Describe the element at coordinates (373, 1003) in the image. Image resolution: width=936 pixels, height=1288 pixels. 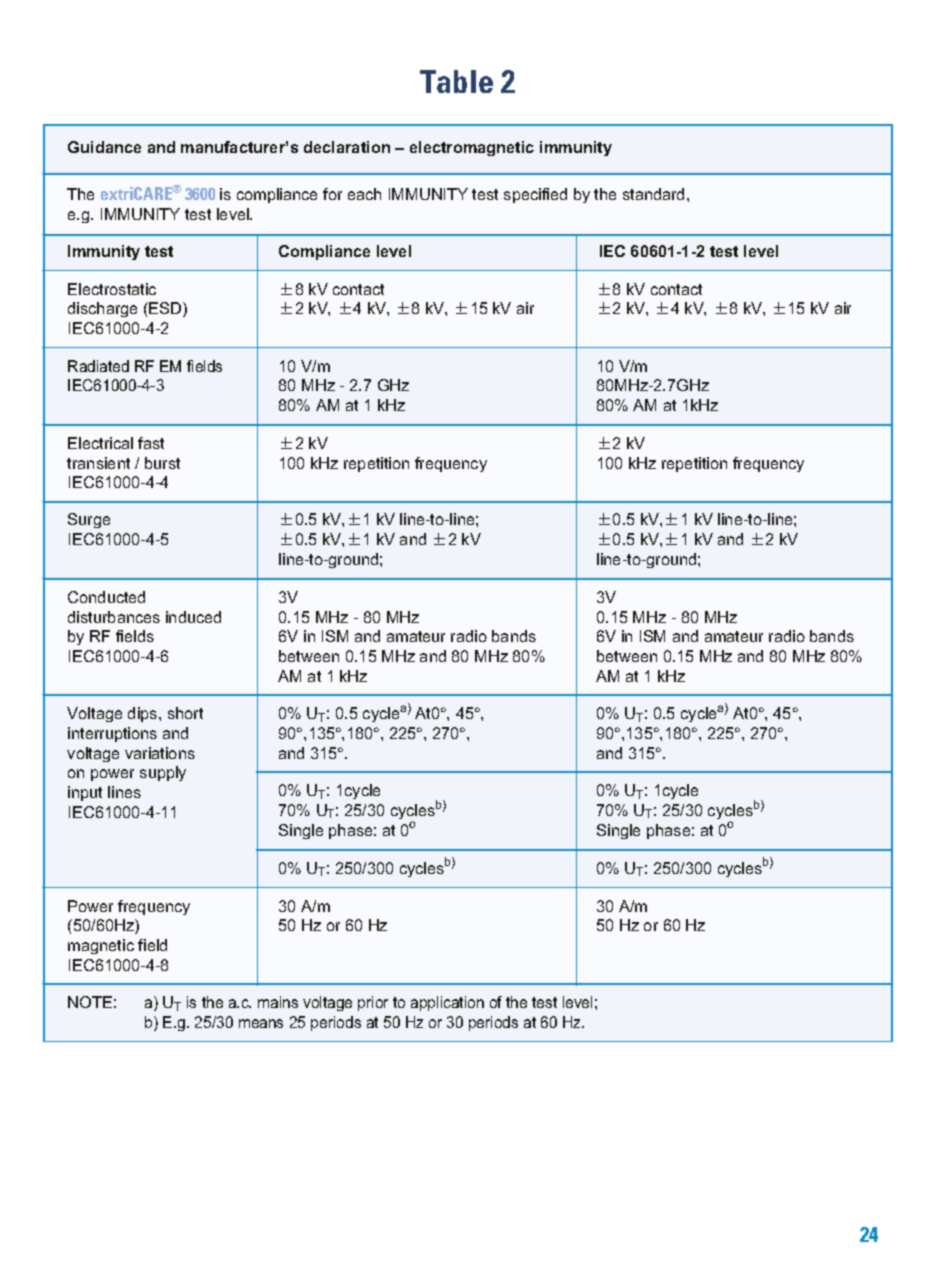
I see `prior` at that location.
